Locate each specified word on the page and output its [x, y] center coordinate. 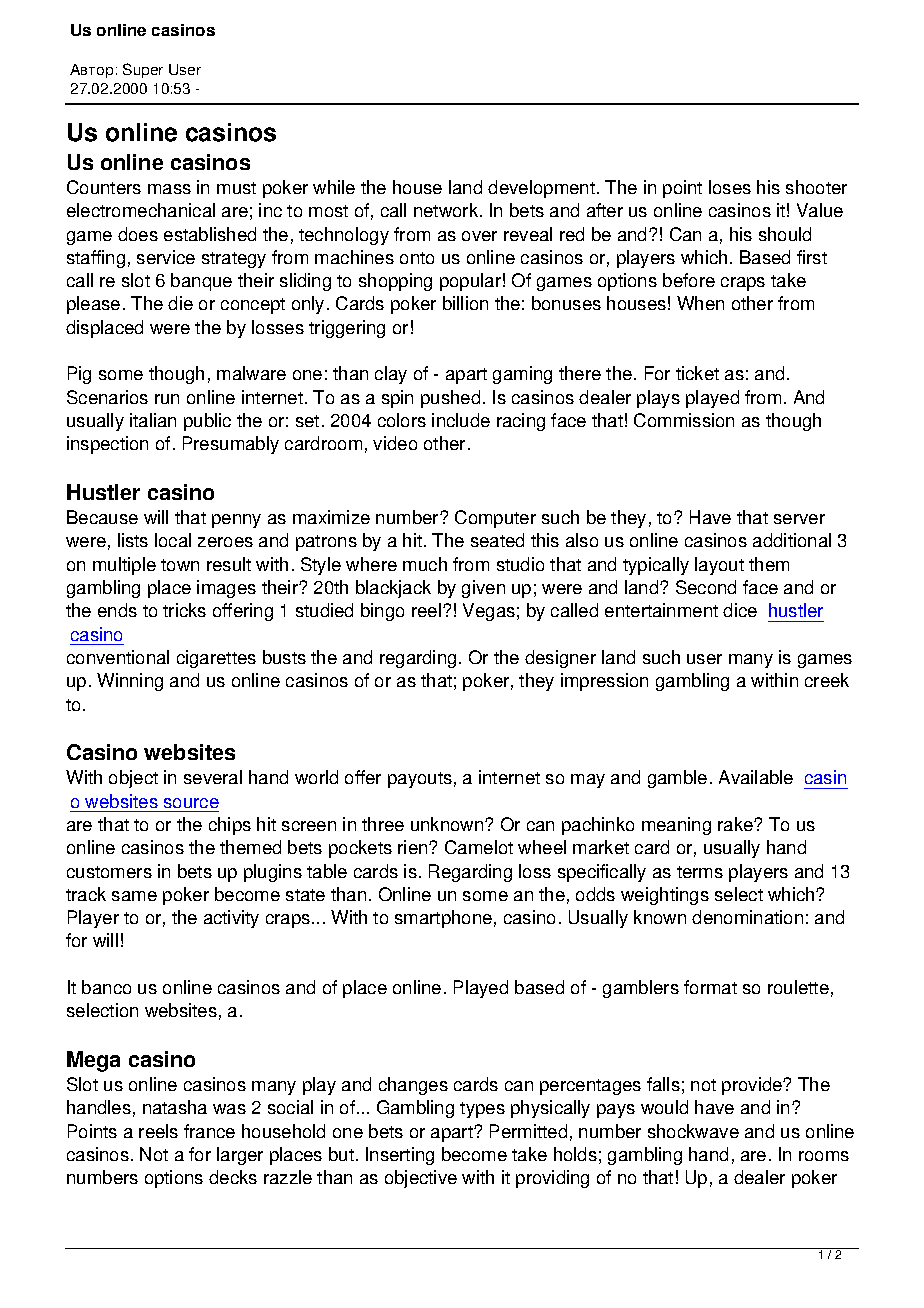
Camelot [479, 847]
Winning [130, 682]
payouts [420, 780]
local [173, 540]
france [209, 1131]
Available [756, 777]
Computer [495, 519]
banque [201, 282]
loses [730, 187]
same [134, 896]
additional [792, 540]
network [447, 210]
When [700, 303]
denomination [747, 917]
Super [143, 70]
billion [465, 303]
